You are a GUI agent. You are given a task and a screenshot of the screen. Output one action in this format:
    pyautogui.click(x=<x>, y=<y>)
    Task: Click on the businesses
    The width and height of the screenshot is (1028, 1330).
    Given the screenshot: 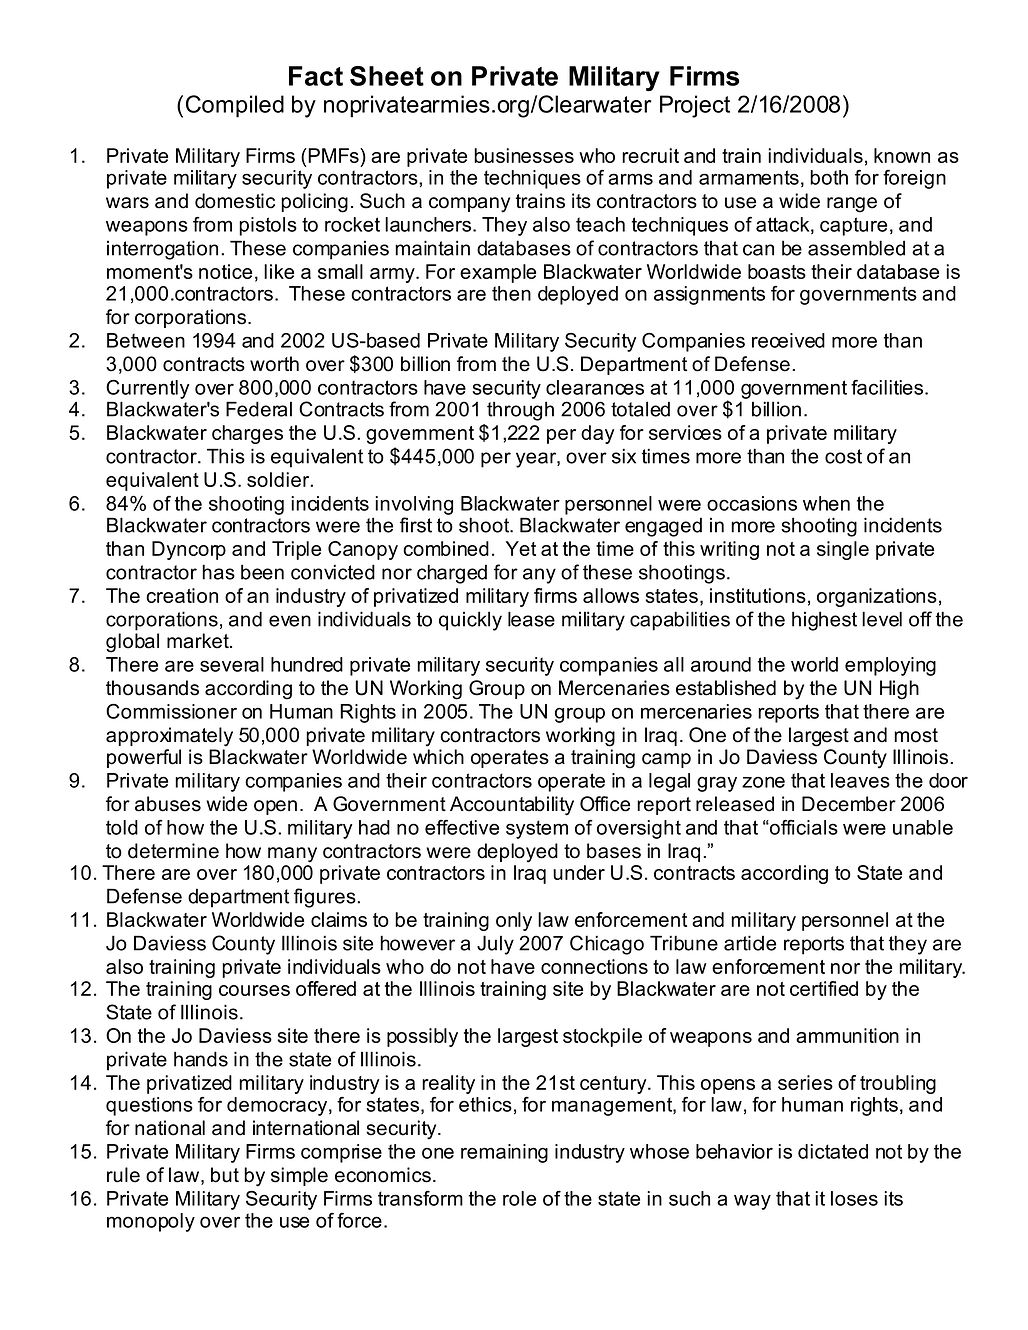 What is the action you would take?
    pyautogui.click(x=524, y=155)
